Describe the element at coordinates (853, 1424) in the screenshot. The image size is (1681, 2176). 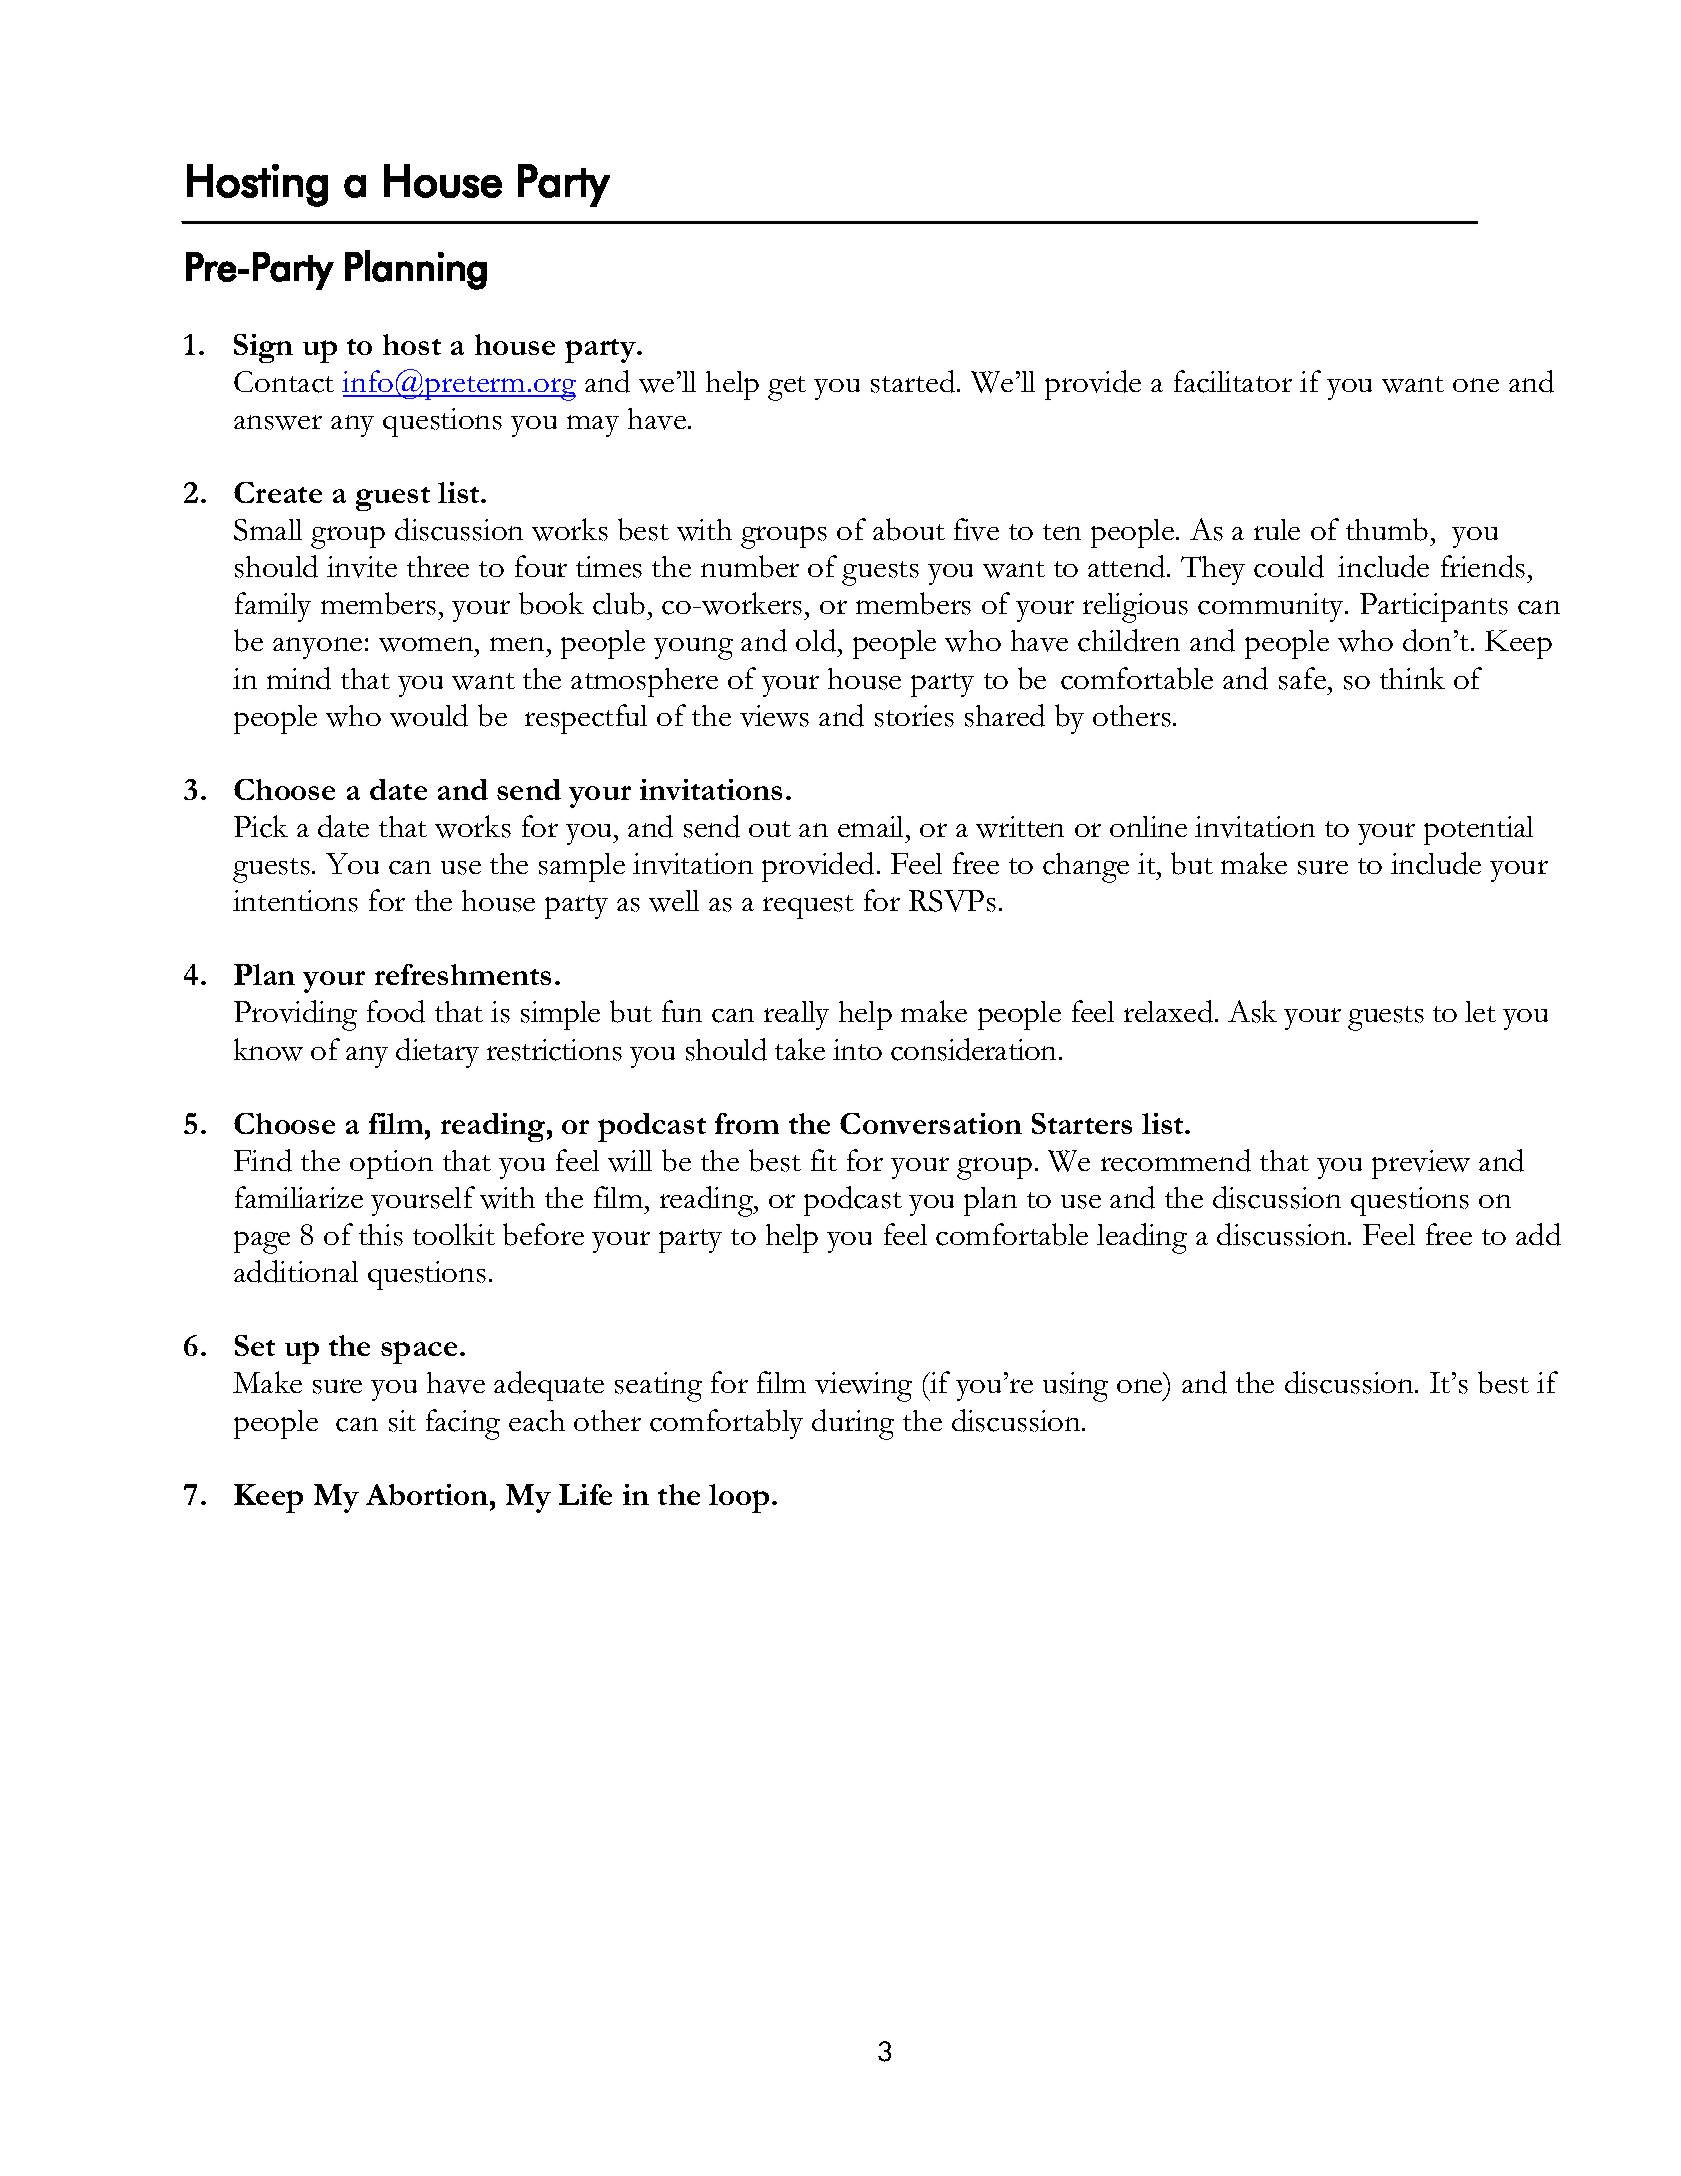
I see `during` at that location.
